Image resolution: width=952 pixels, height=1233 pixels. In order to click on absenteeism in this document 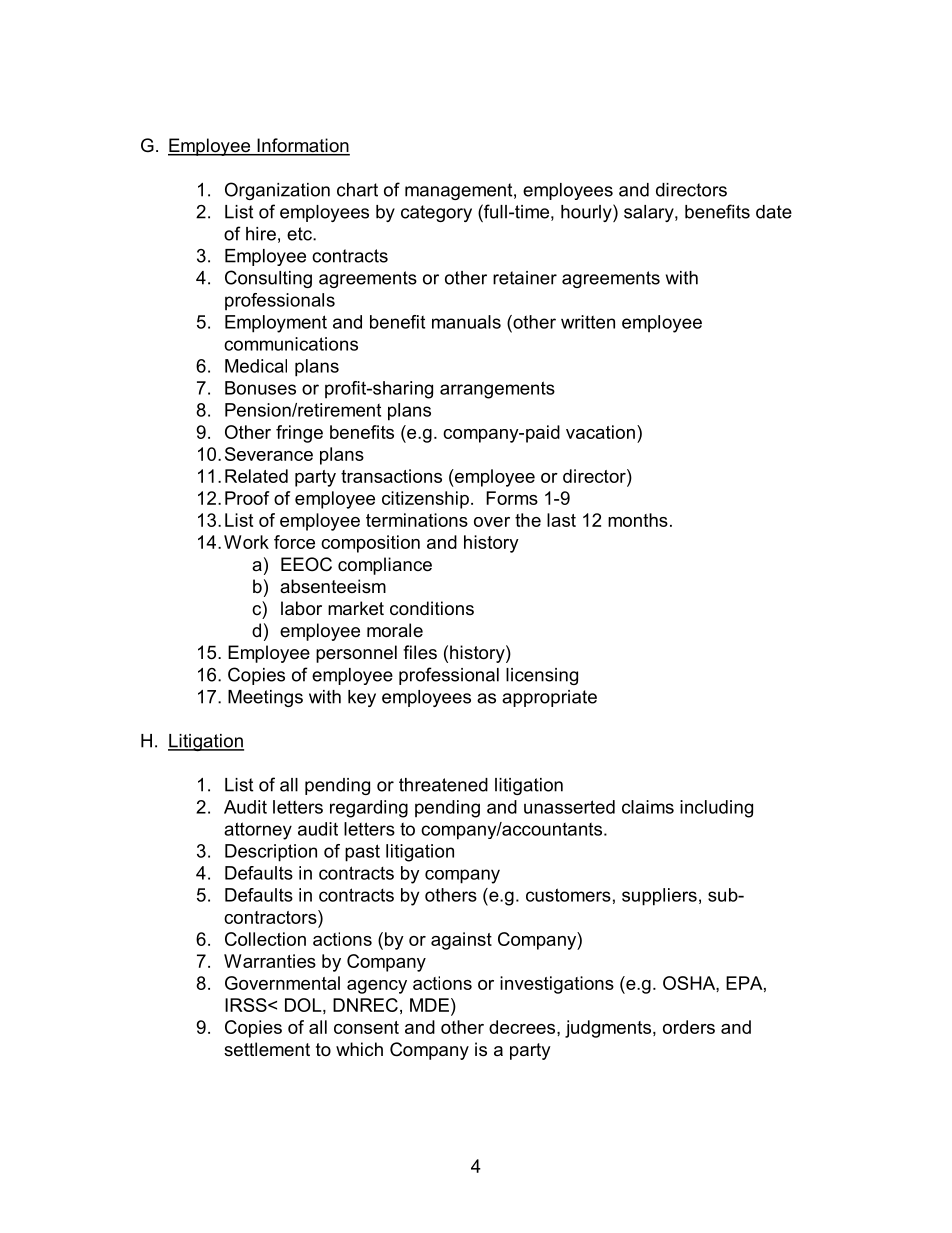, I will do `click(333, 586)`.
